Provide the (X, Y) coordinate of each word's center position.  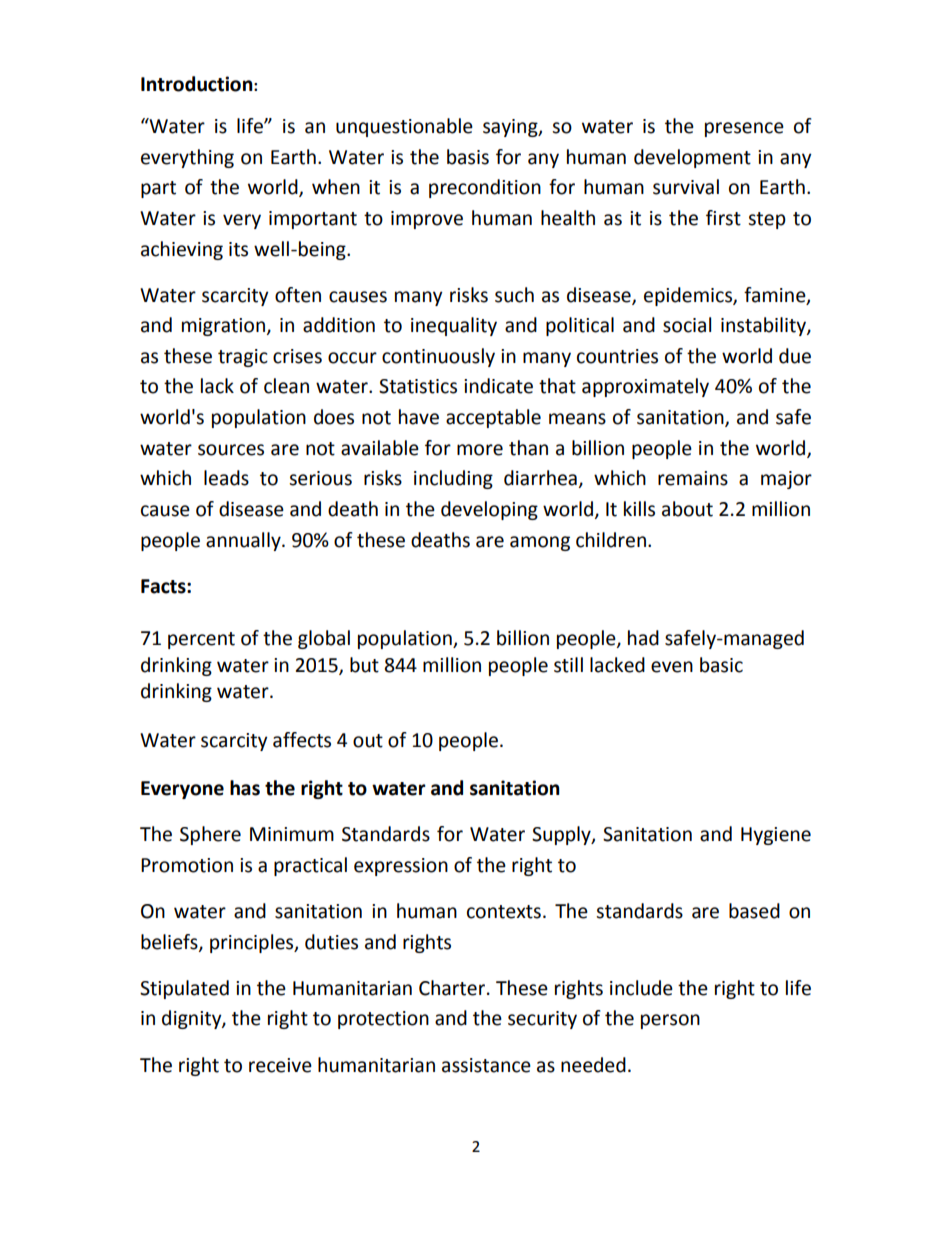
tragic (243, 358)
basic (721, 665)
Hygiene (776, 836)
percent (201, 640)
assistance (486, 1065)
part (158, 189)
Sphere (210, 835)
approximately (645, 387)
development (692, 158)
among (540, 543)
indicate (498, 386)
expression (401, 867)
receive (280, 1065)
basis (468, 157)
